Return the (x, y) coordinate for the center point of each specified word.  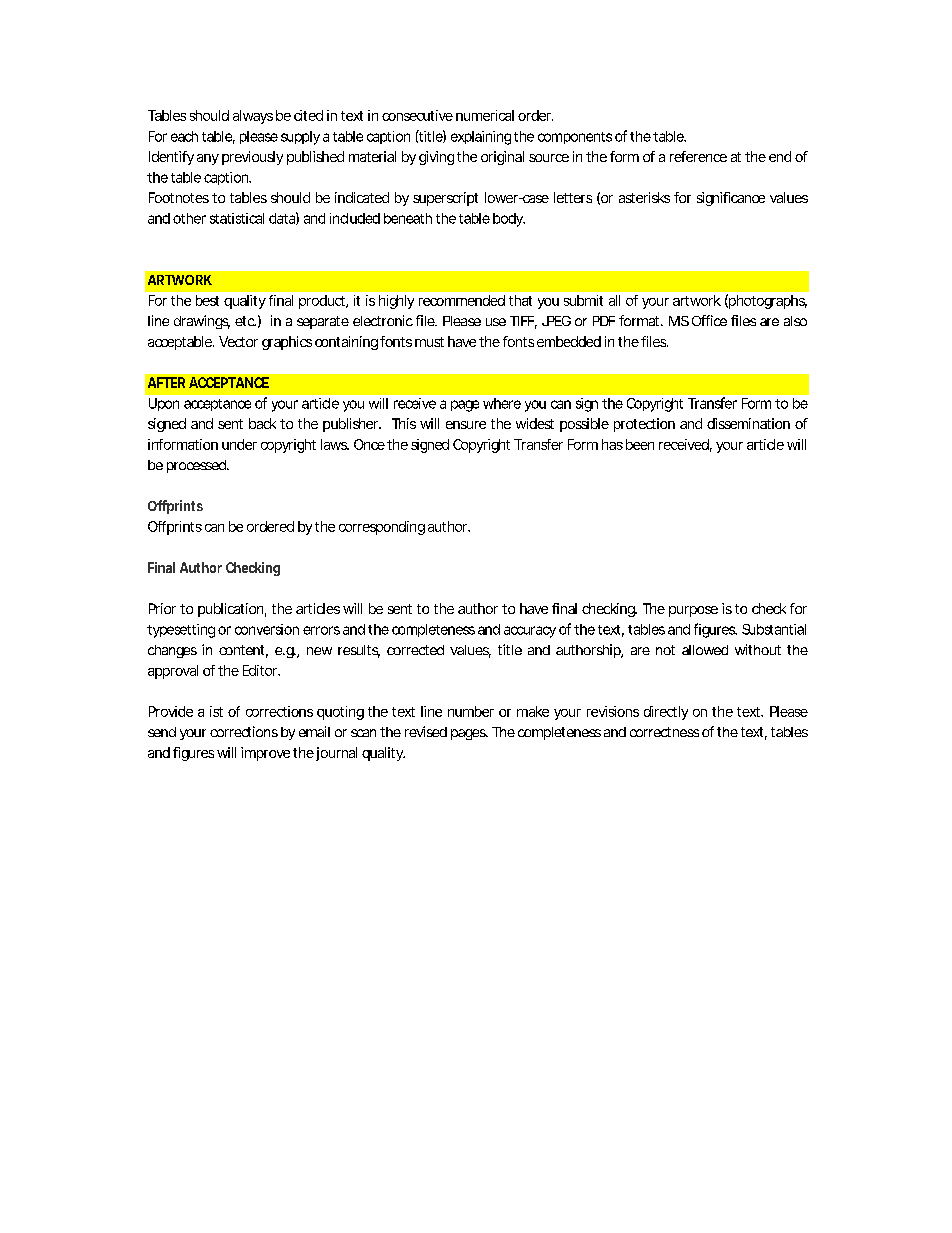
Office (709, 320)
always (253, 117)
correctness (664, 732)
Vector (238, 341)
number (471, 711)
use (496, 322)
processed (196, 466)
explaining (481, 138)
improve (265, 754)
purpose (693, 611)
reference (698, 156)
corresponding (382, 528)
